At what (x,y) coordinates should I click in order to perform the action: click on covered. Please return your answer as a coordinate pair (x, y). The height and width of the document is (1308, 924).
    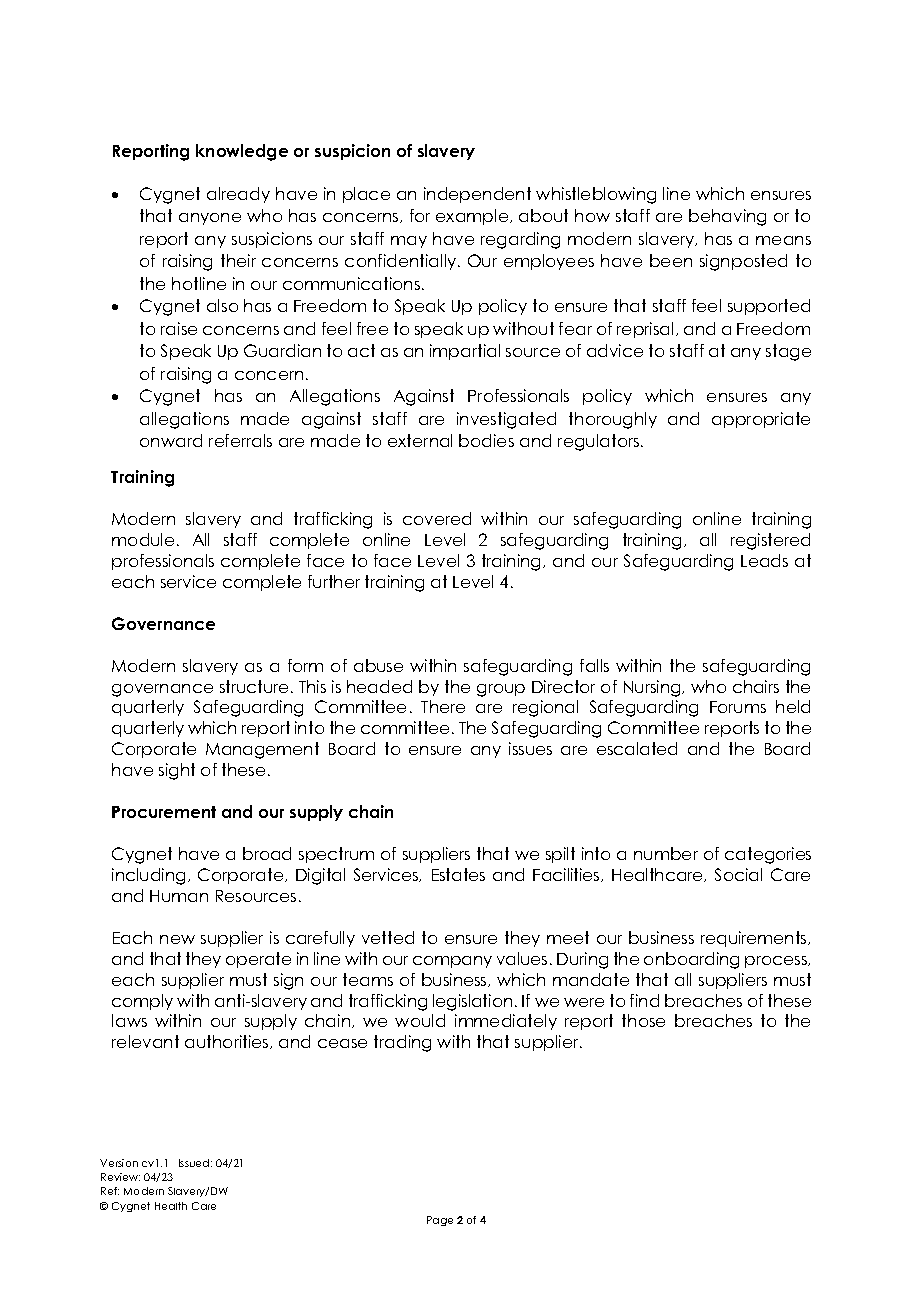
    Looking at the image, I should click on (437, 518).
